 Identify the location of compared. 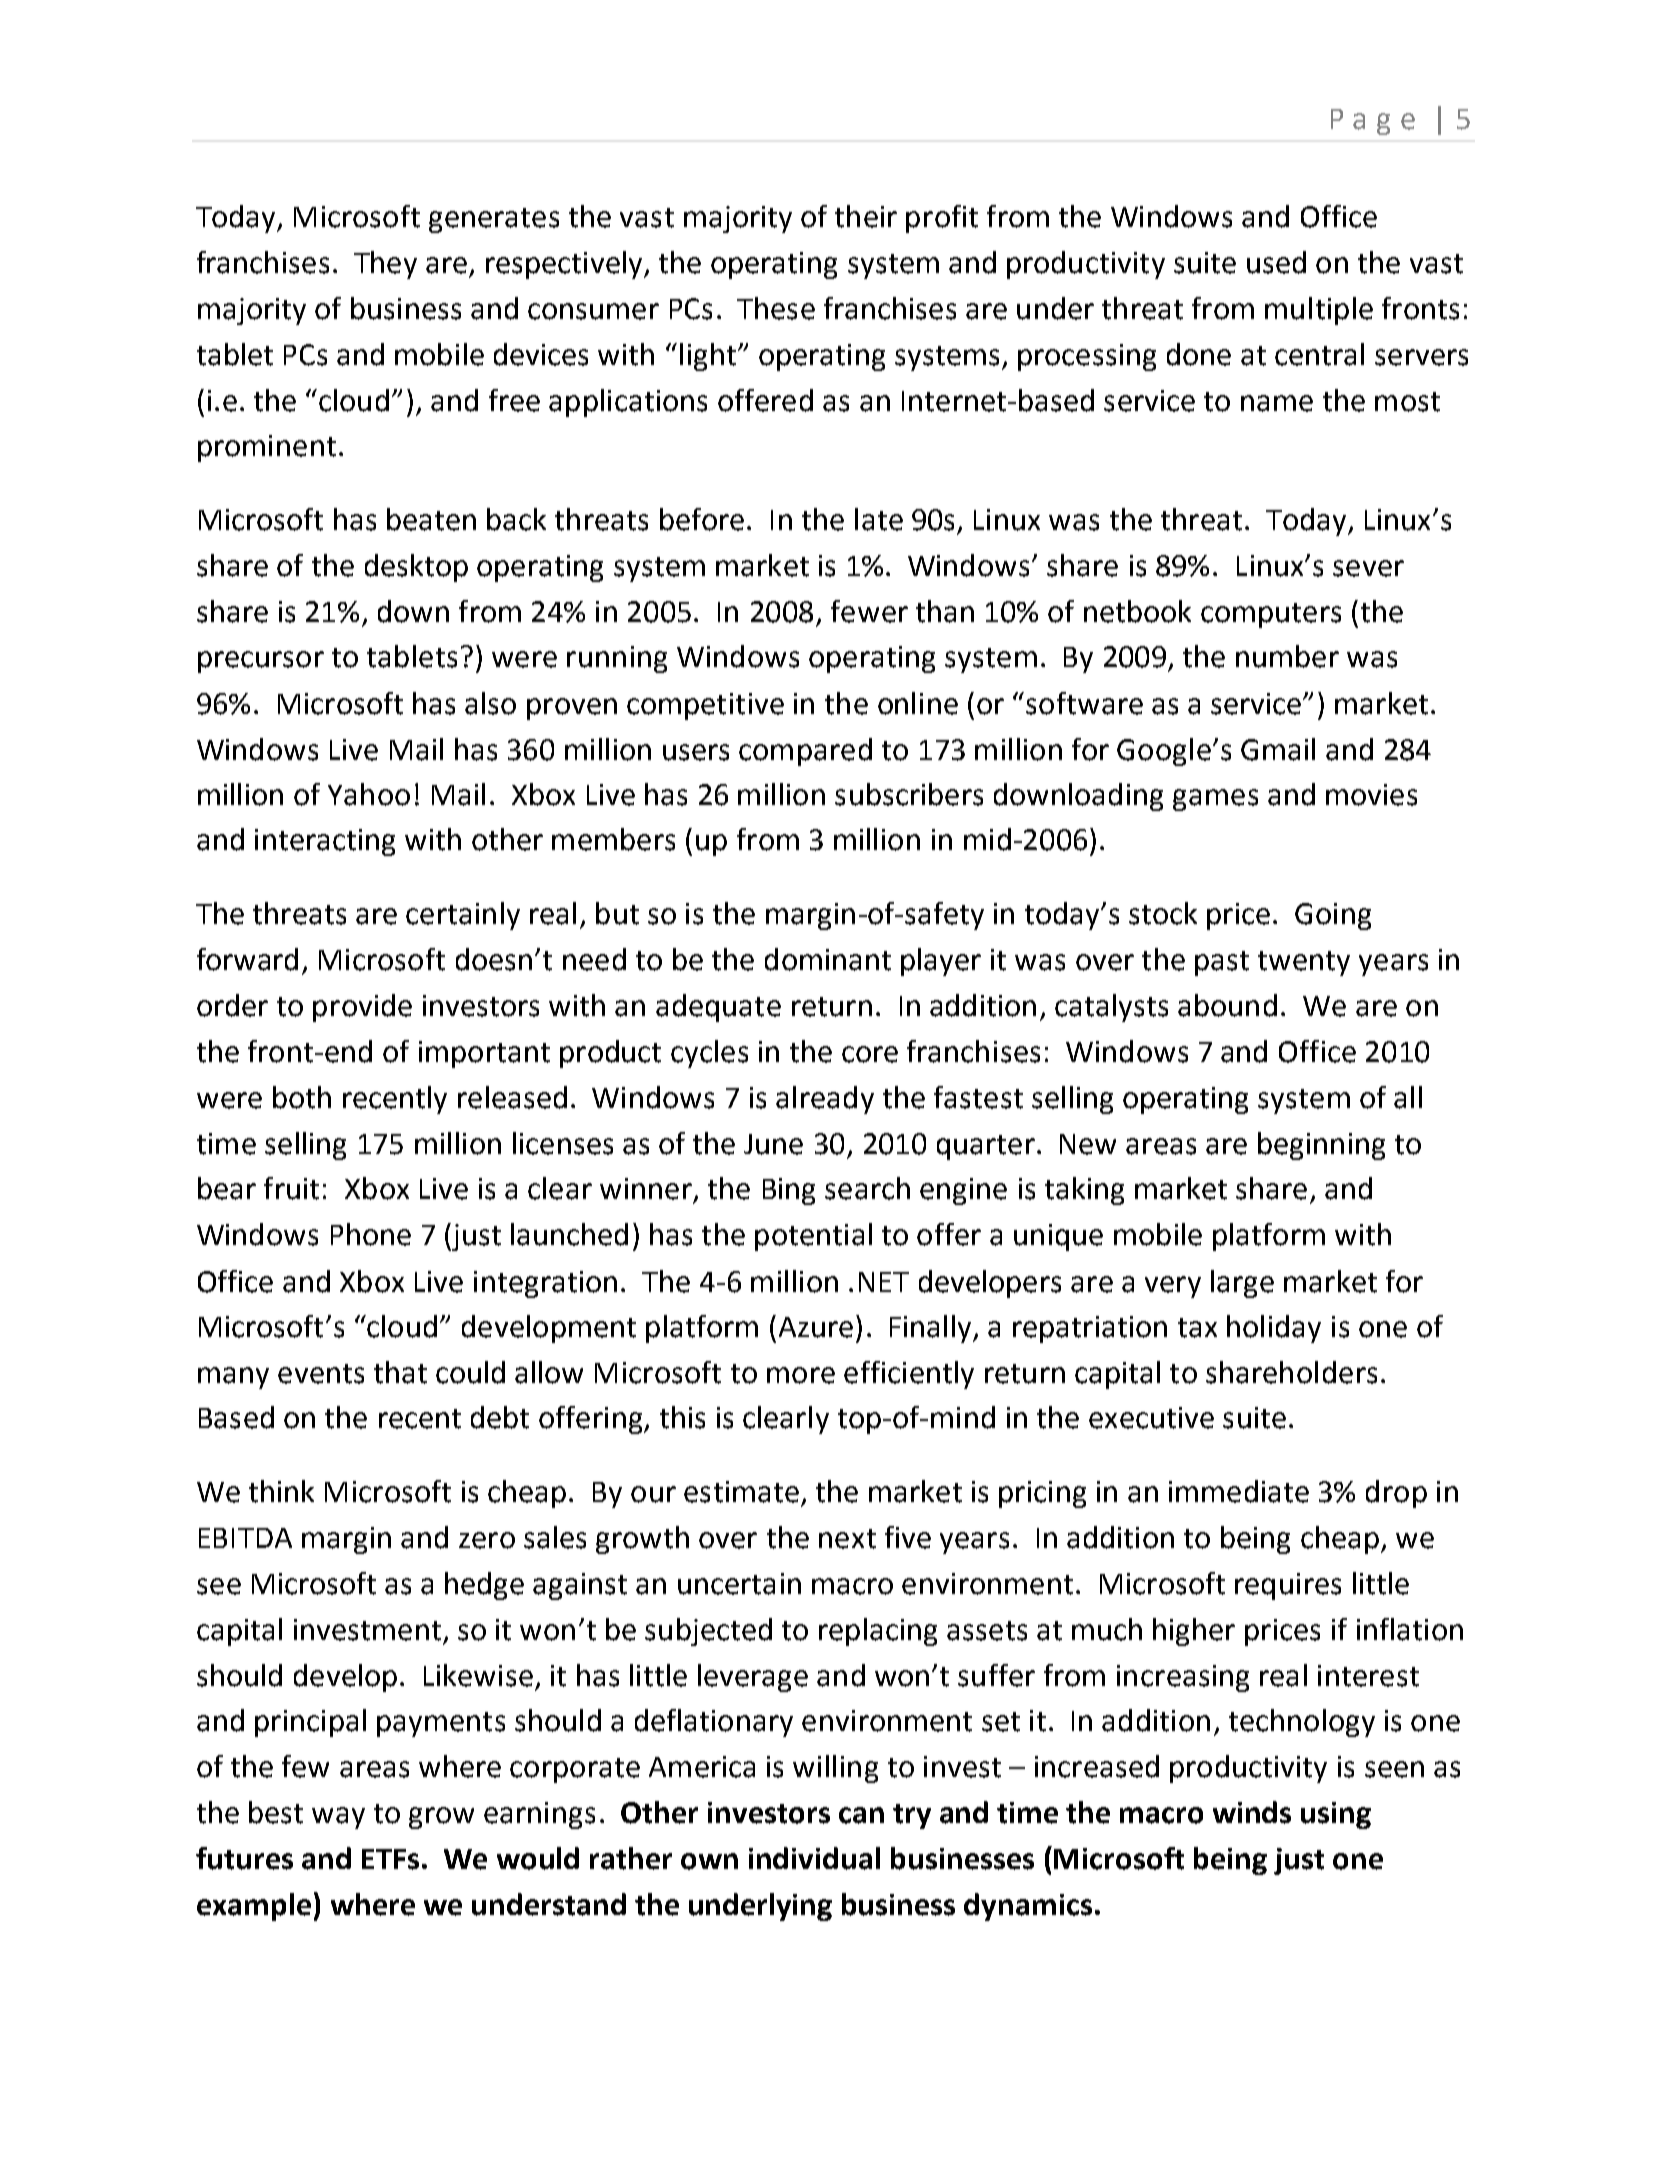
(805, 752).
